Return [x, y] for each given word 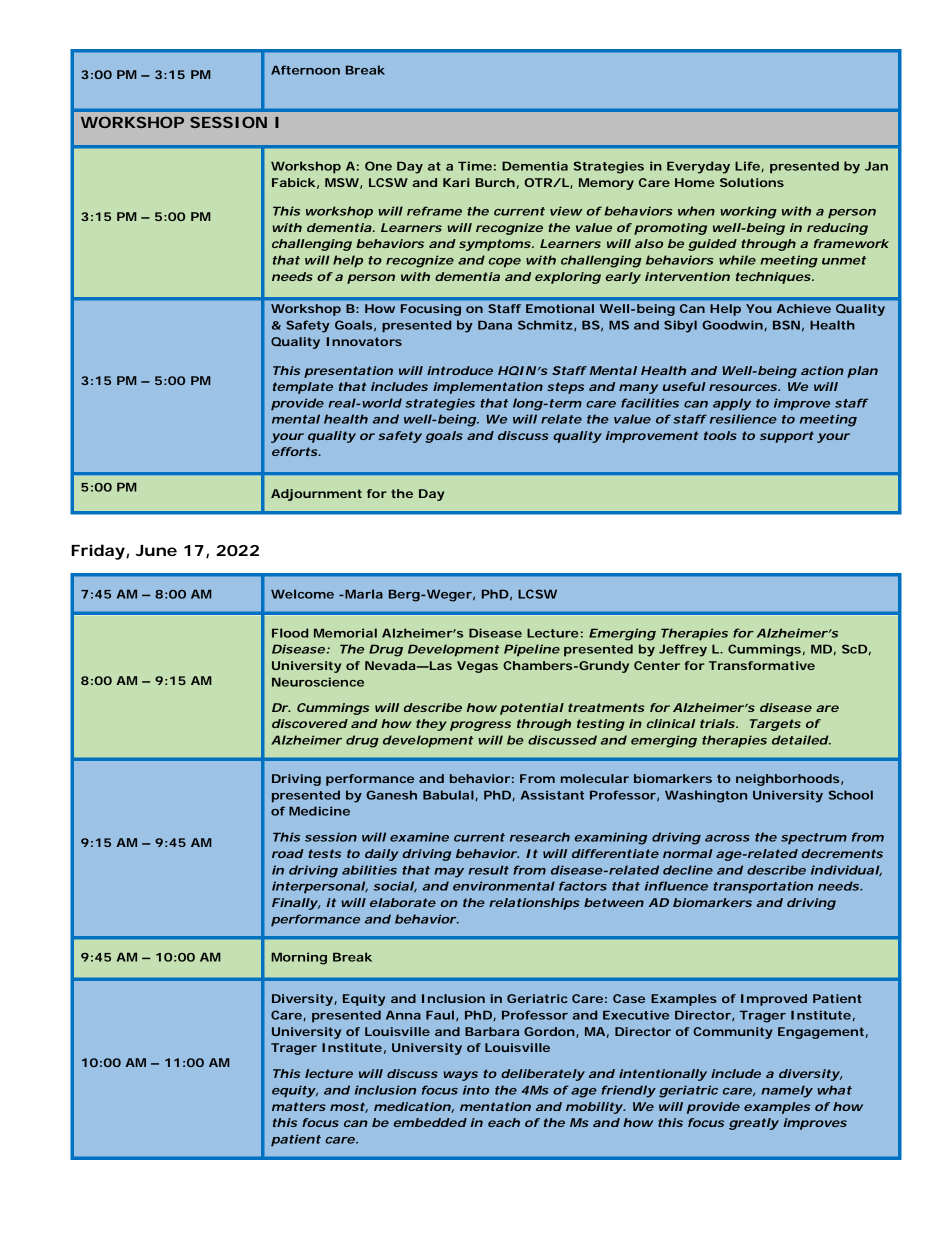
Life [747, 166]
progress [480, 726]
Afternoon [305, 70]
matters [299, 1106]
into [476, 1090]
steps [565, 388]
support [787, 437]
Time [475, 166]
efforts [295, 451]
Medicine [319, 811]
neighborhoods [787, 780]
